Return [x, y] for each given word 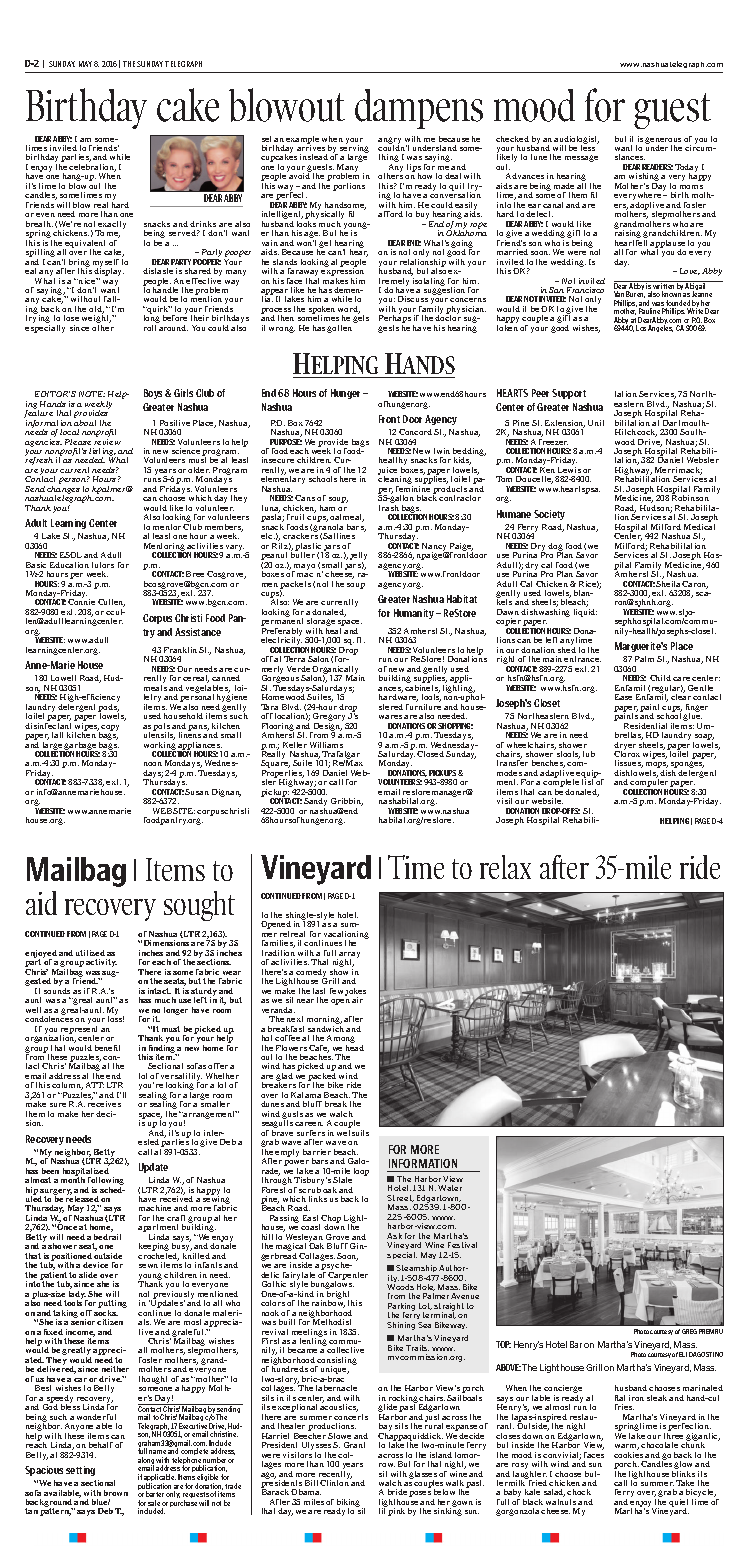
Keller [295, 745]
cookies [628, 1453]
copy [110, 728]
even [45, 215]
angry [389, 141]
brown [116, 1493]
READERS [657, 167]
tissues [629, 764]
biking [350, 1504]
